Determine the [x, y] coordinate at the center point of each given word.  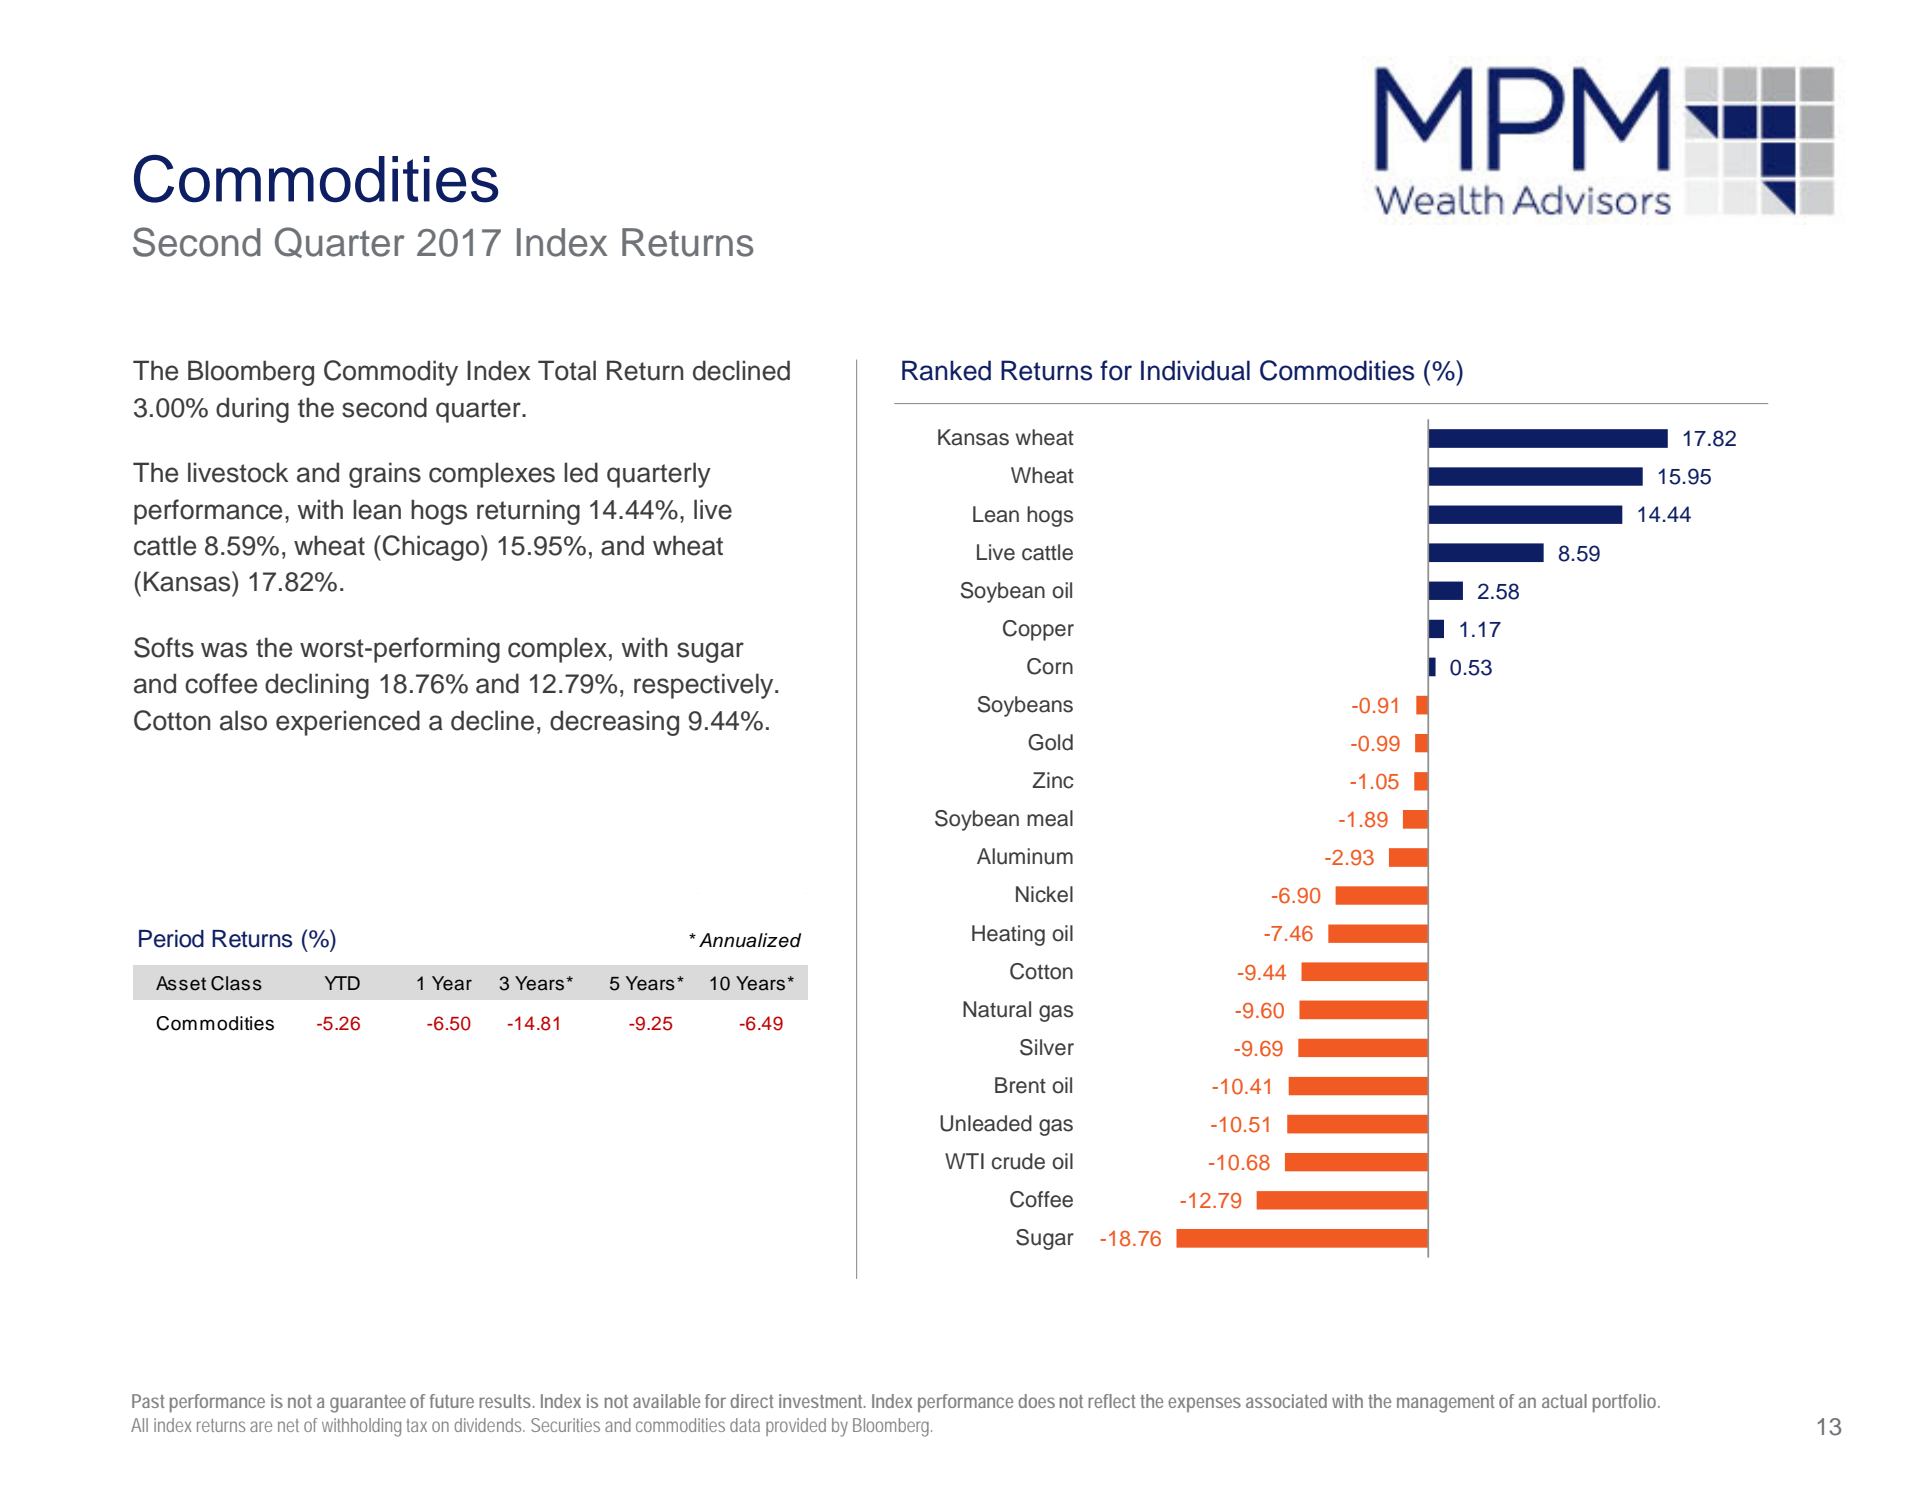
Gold [1050, 742]
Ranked [946, 370]
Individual [1195, 370]
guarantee [368, 1404]
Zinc [1053, 780]
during [252, 410]
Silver [1047, 1047]
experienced [348, 723]
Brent [1020, 1085]
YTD [342, 983]
